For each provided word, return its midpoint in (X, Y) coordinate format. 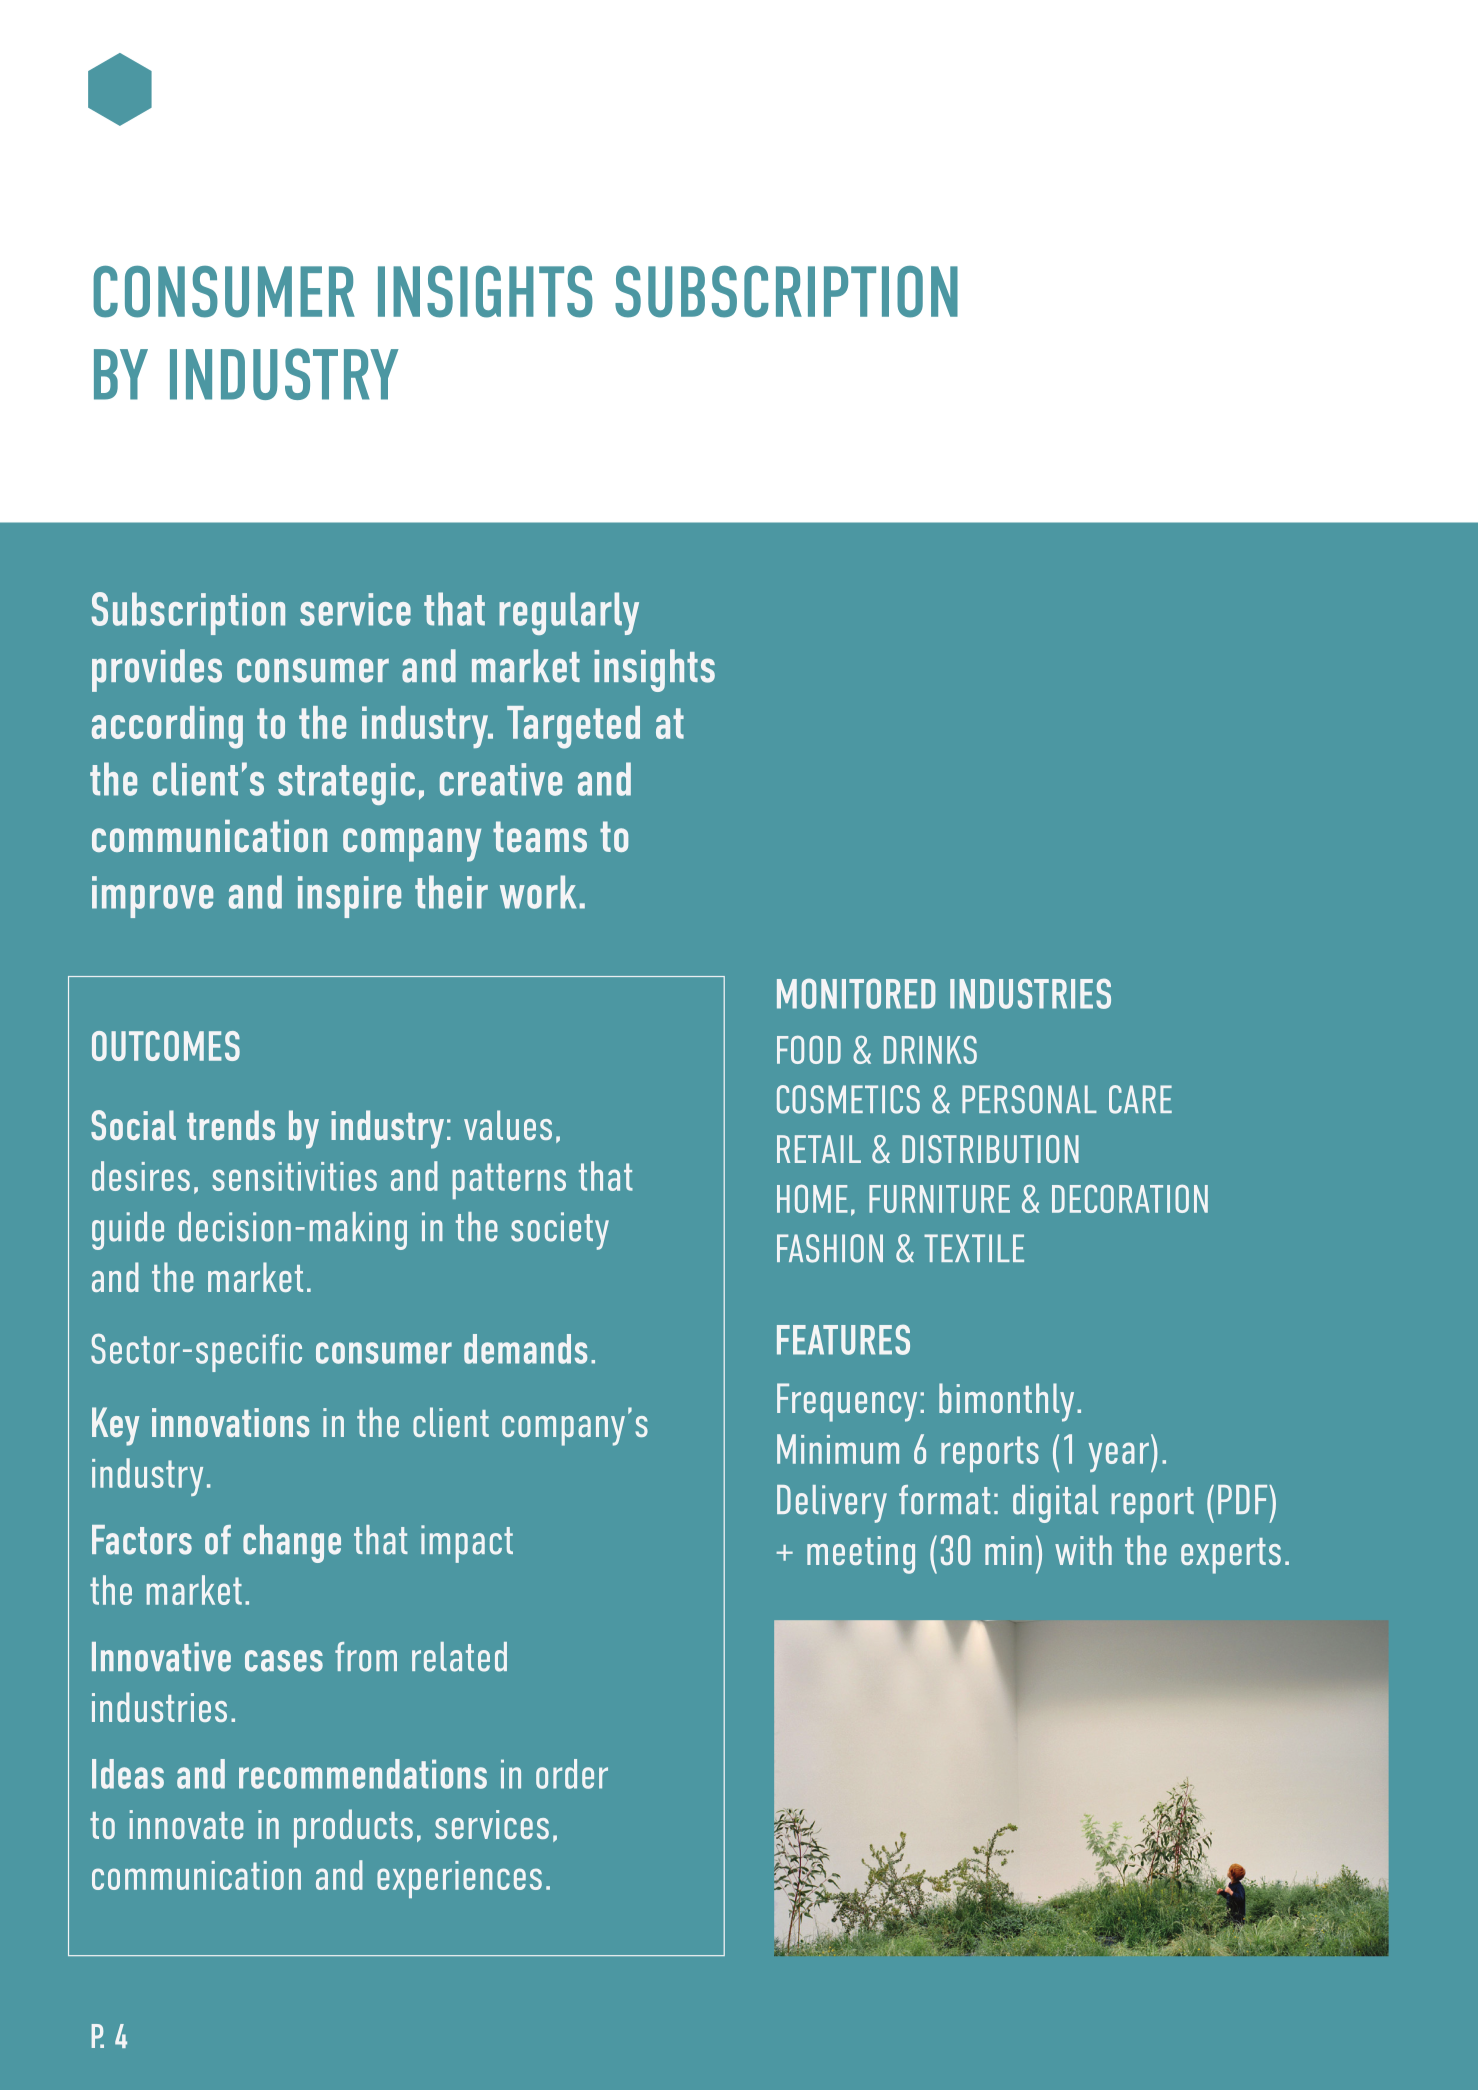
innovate (187, 1824)
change (292, 1544)
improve (152, 897)
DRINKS (930, 1050)
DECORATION (1130, 1199)
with (1083, 1550)
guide (128, 1231)
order (572, 1774)
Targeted (573, 727)
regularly (569, 613)
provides (157, 670)
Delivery (832, 1504)
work (538, 892)
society (560, 1231)
